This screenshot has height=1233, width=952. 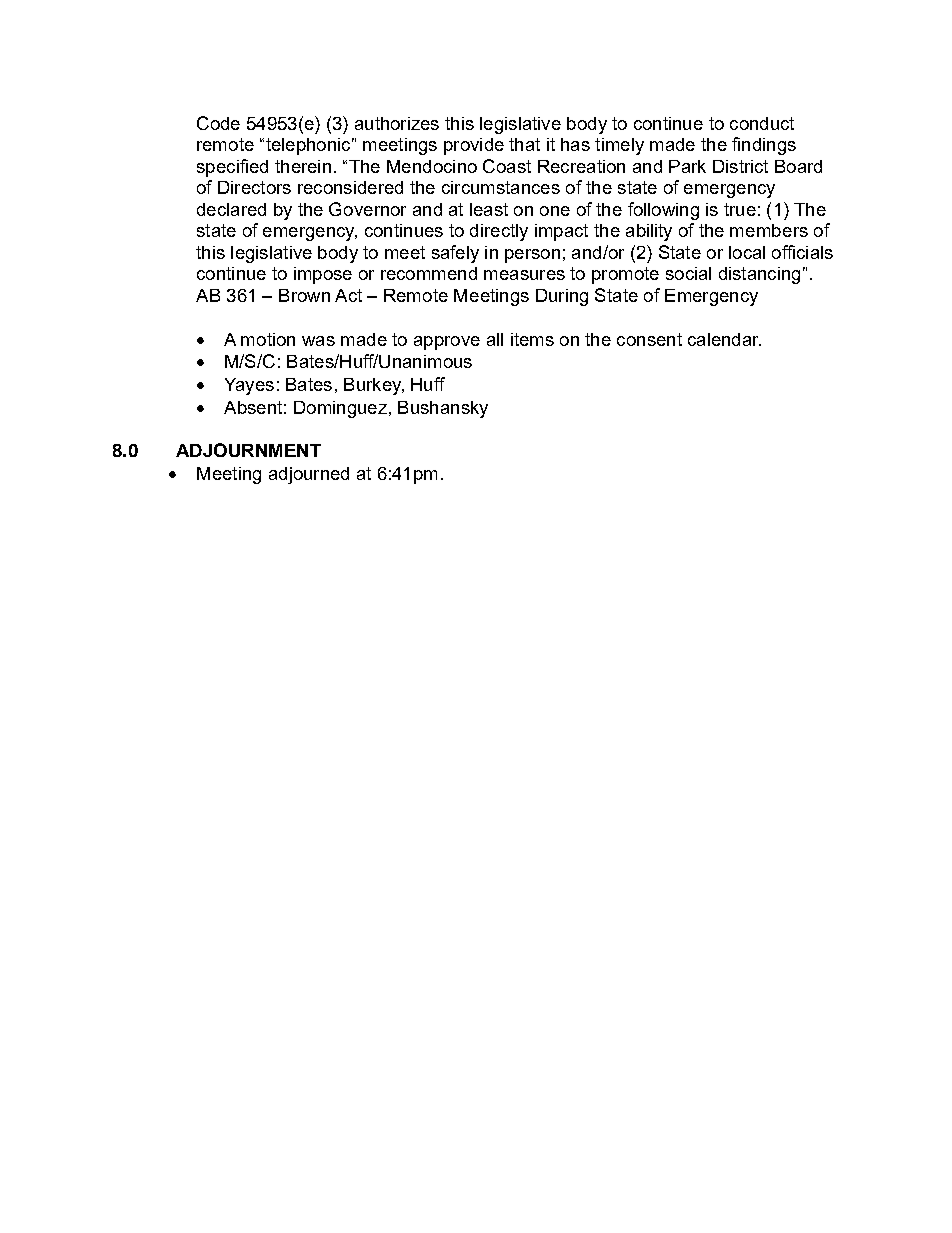 What do you see at coordinates (532, 339) in the screenshot?
I see `items` at bounding box center [532, 339].
